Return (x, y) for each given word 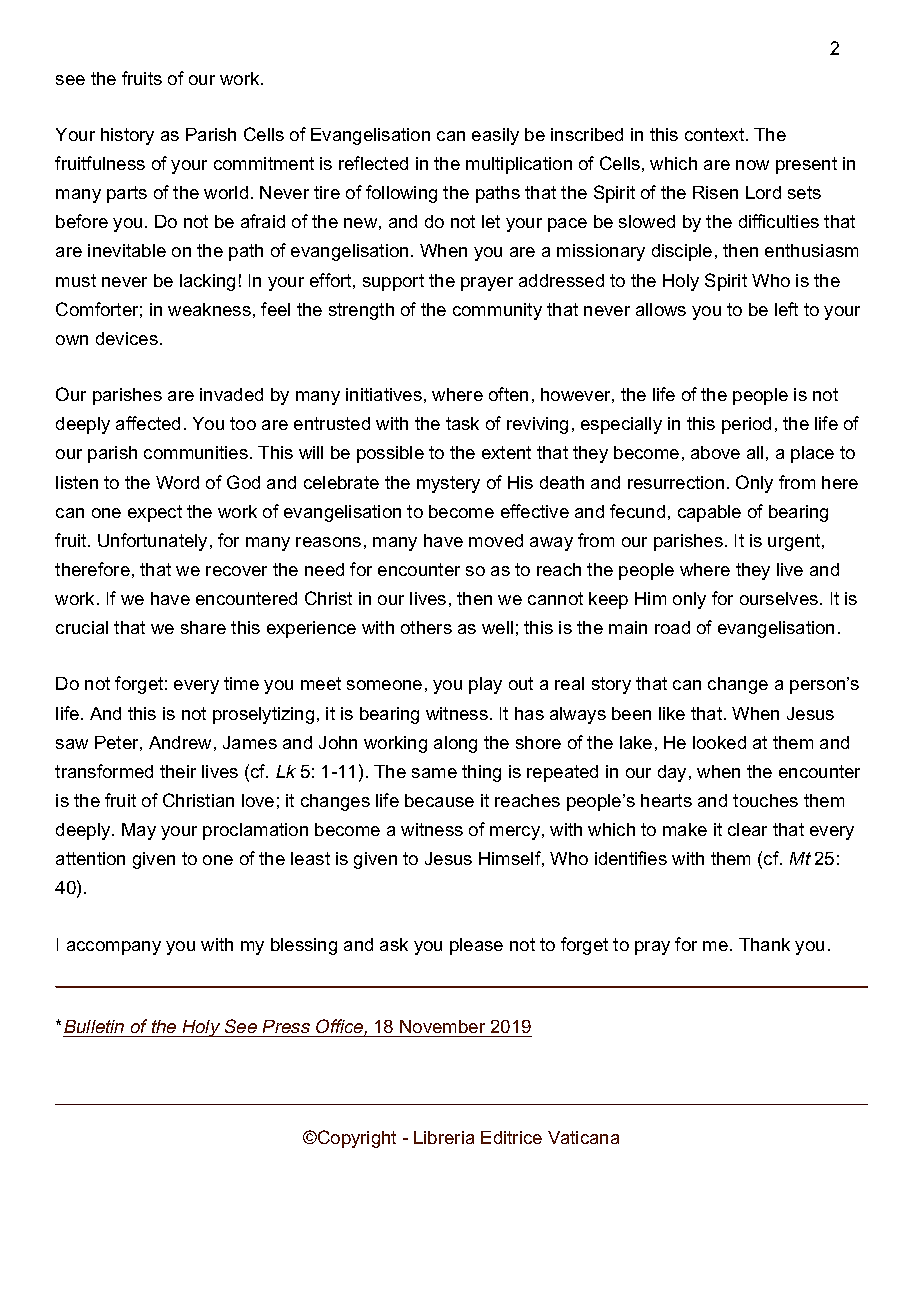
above (715, 452)
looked (719, 742)
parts (127, 194)
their (178, 771)
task (462, 423)
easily (495, 136)
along (455, 744)
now (752, 165)
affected (148, 423)
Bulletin (94, 1026)
